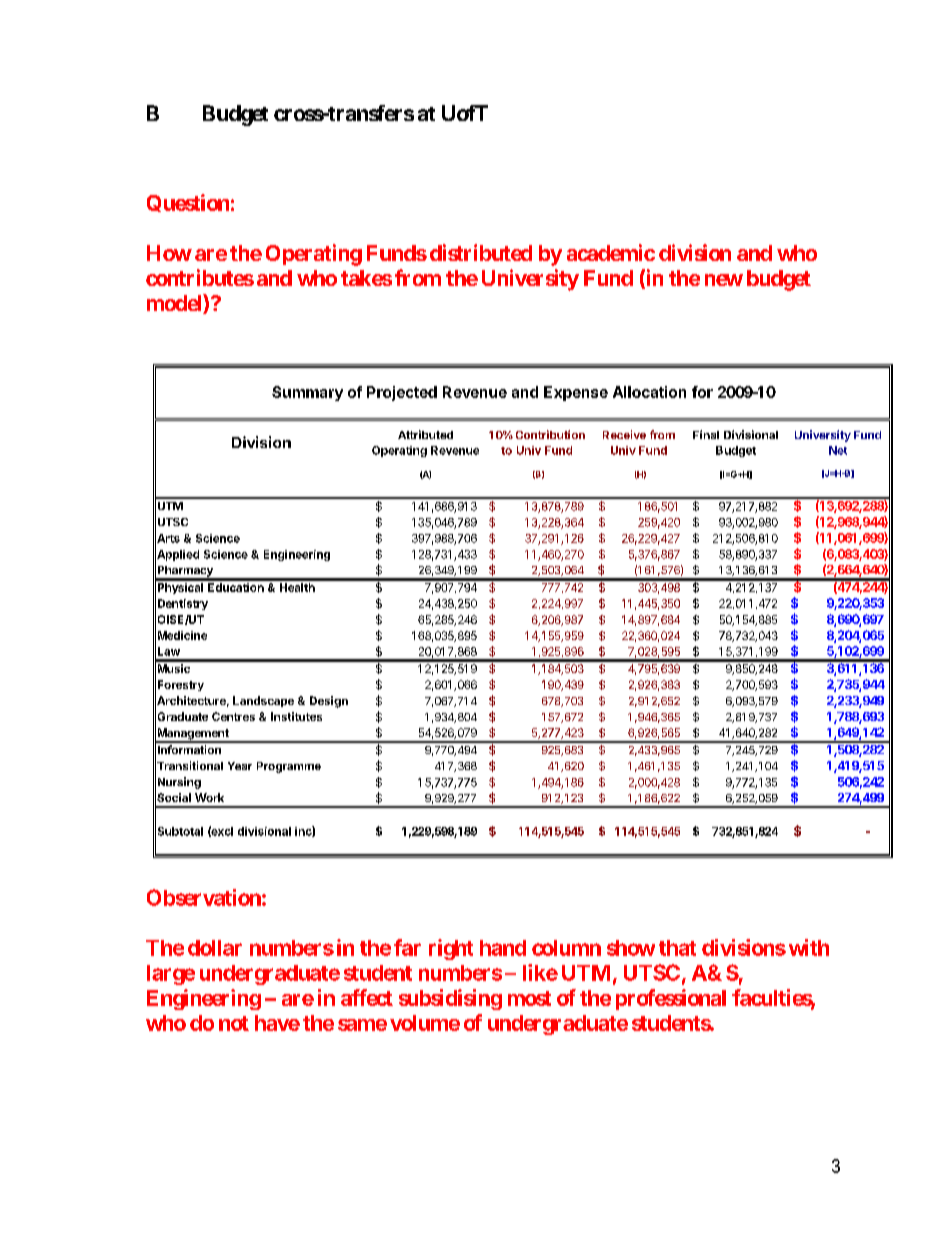  I want to click on Summary, so click(307, 393).
